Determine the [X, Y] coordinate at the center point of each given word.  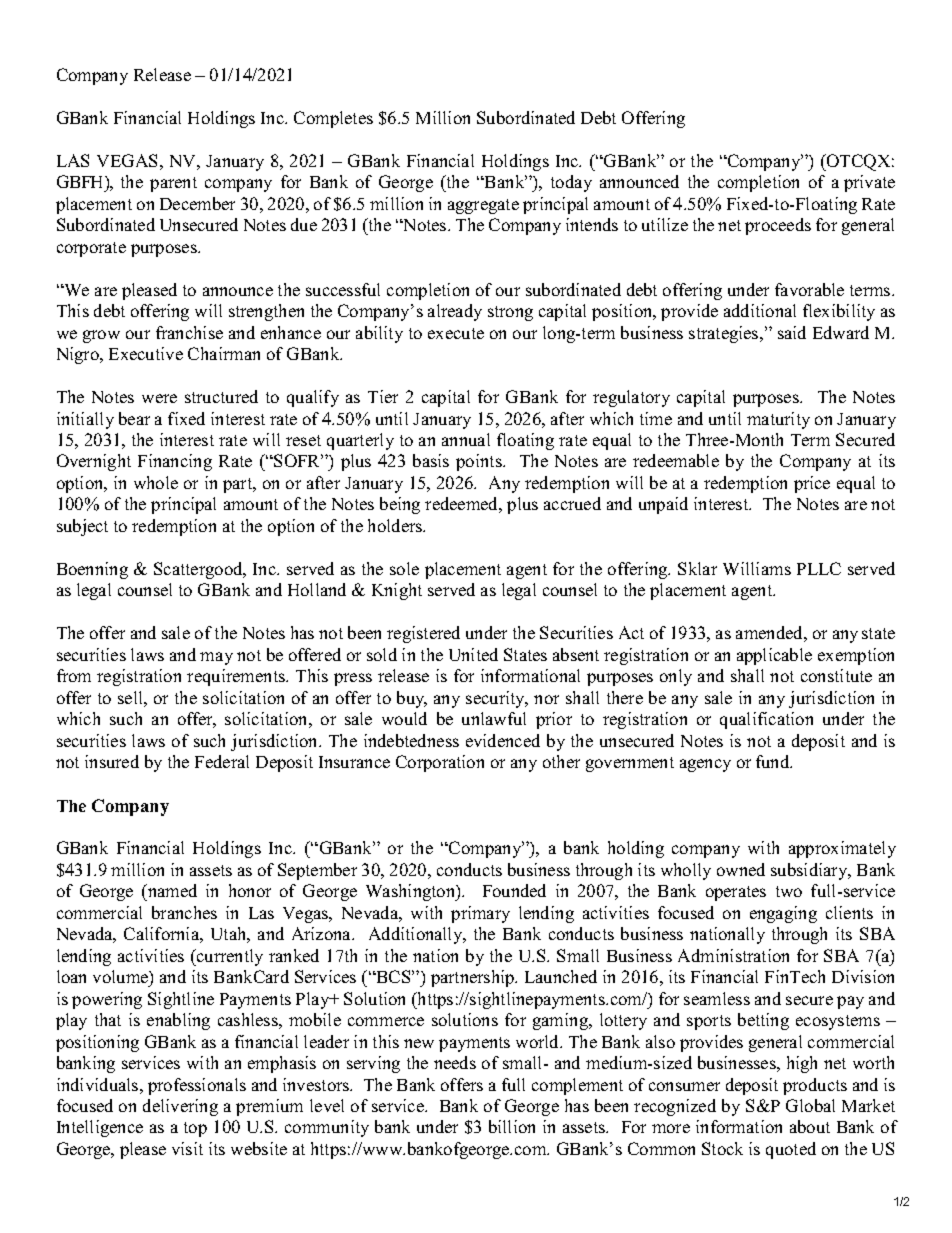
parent [173, 184]
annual [466, 439]
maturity [778, 420]
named [171, 890]
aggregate [483, 206]
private [869, 183]
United [473, 654]
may [216, 658]
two [789, 891]
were [159, 398]
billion [512, 1126]
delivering [180, 1107]
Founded [514, 890]
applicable [774, 656]
